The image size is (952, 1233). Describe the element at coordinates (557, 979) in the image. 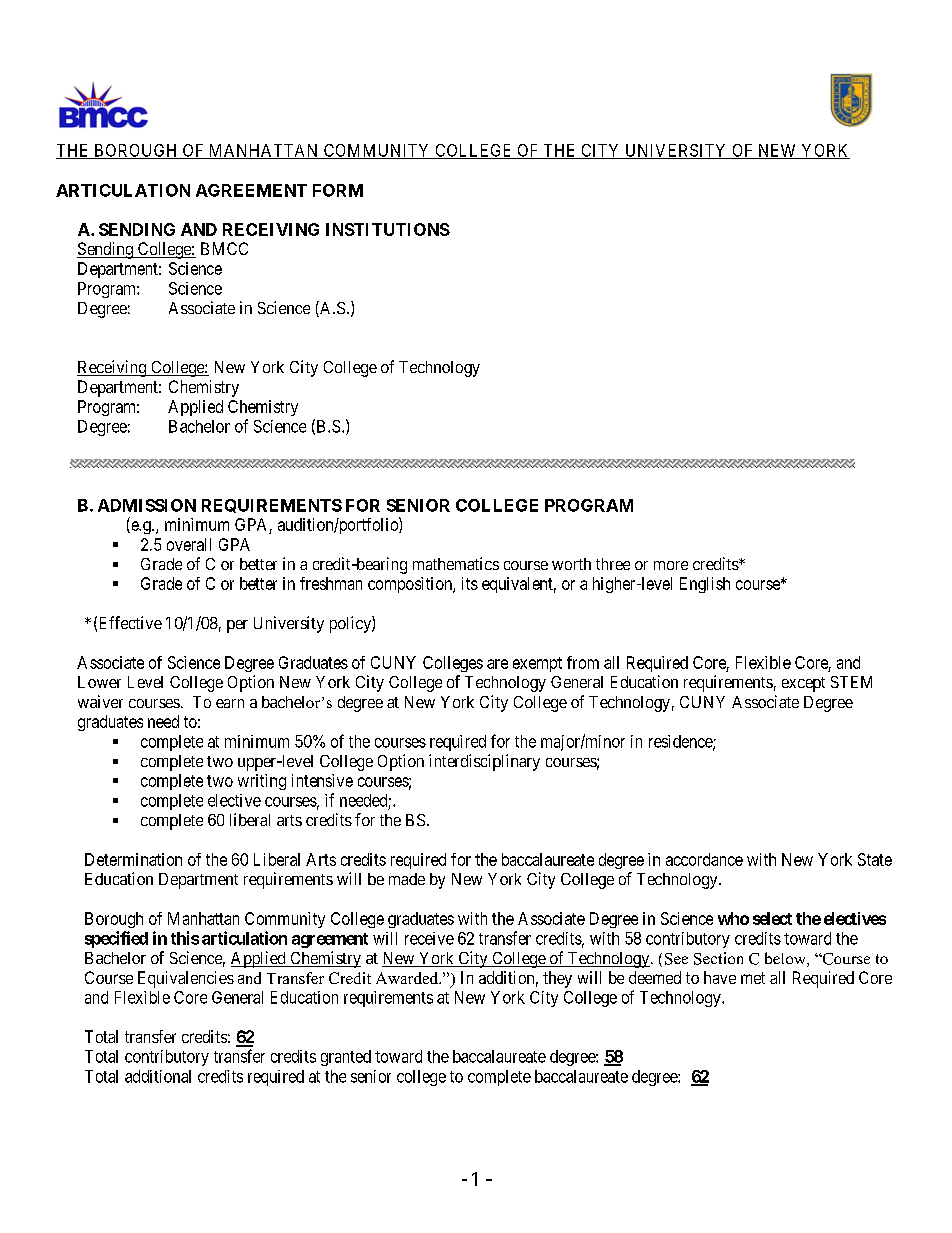

I see `they` at that location.
